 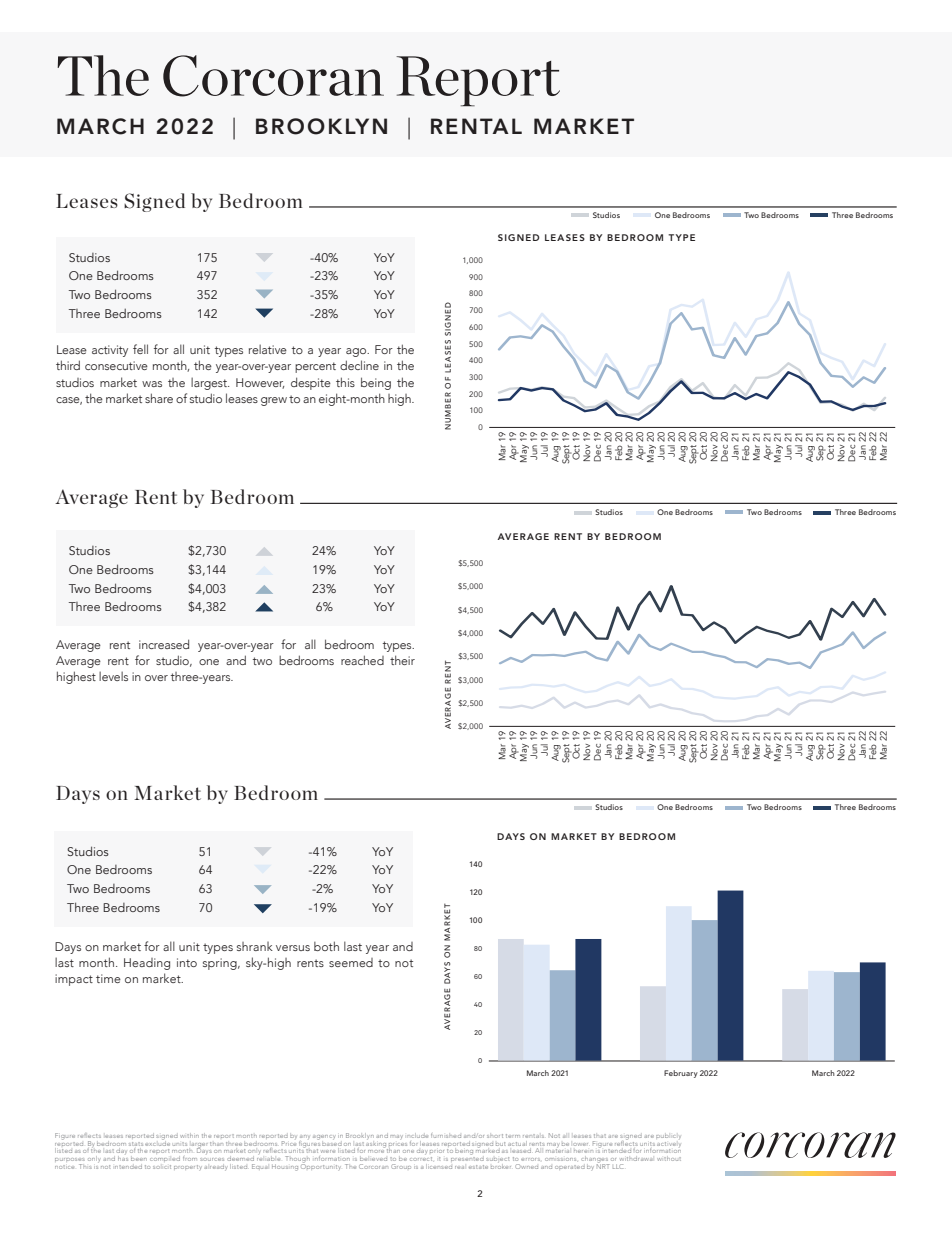 I want to click on seemed, so click(x=351, y=962).
